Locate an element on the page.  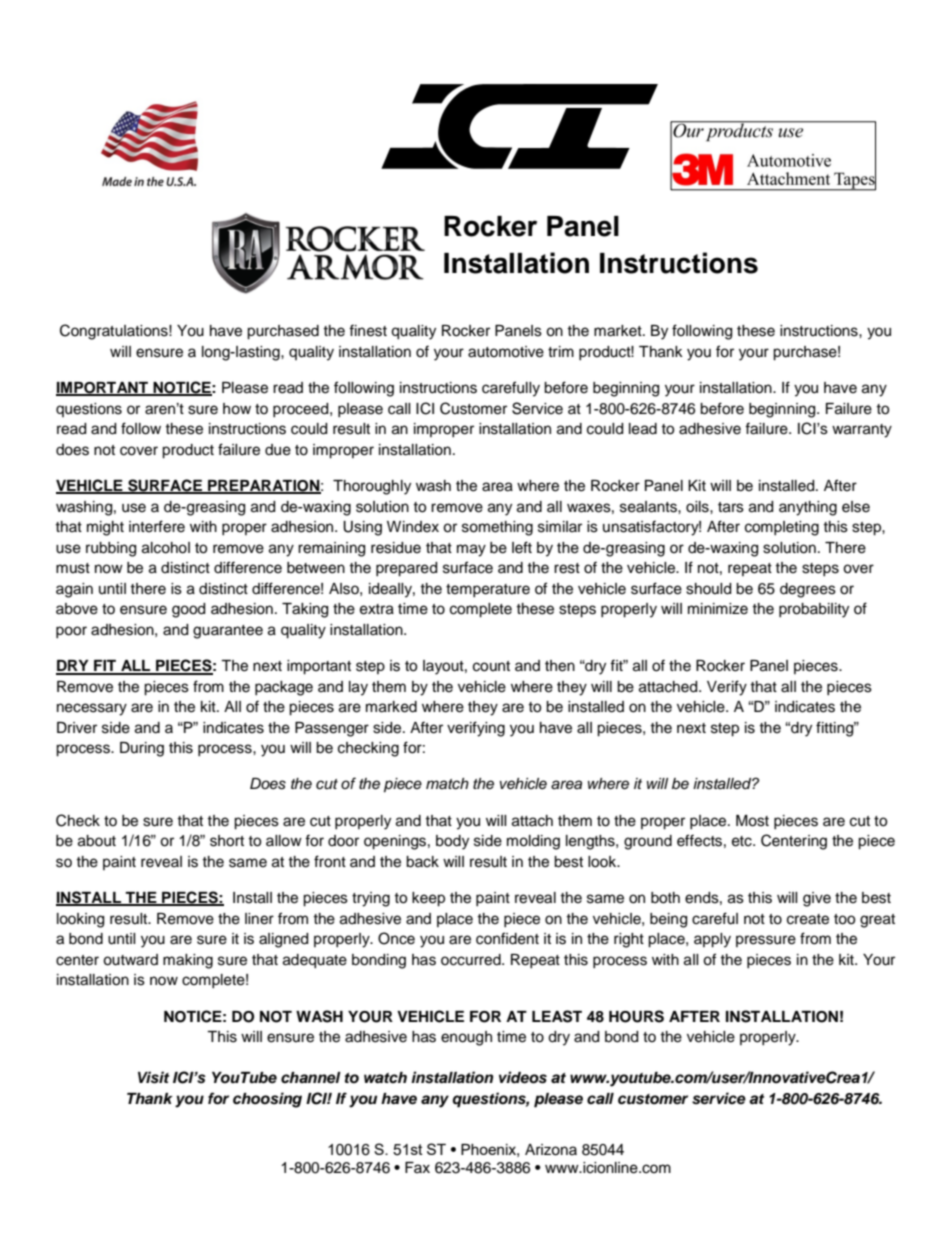
warranty is located at coordinates (862, 431).
